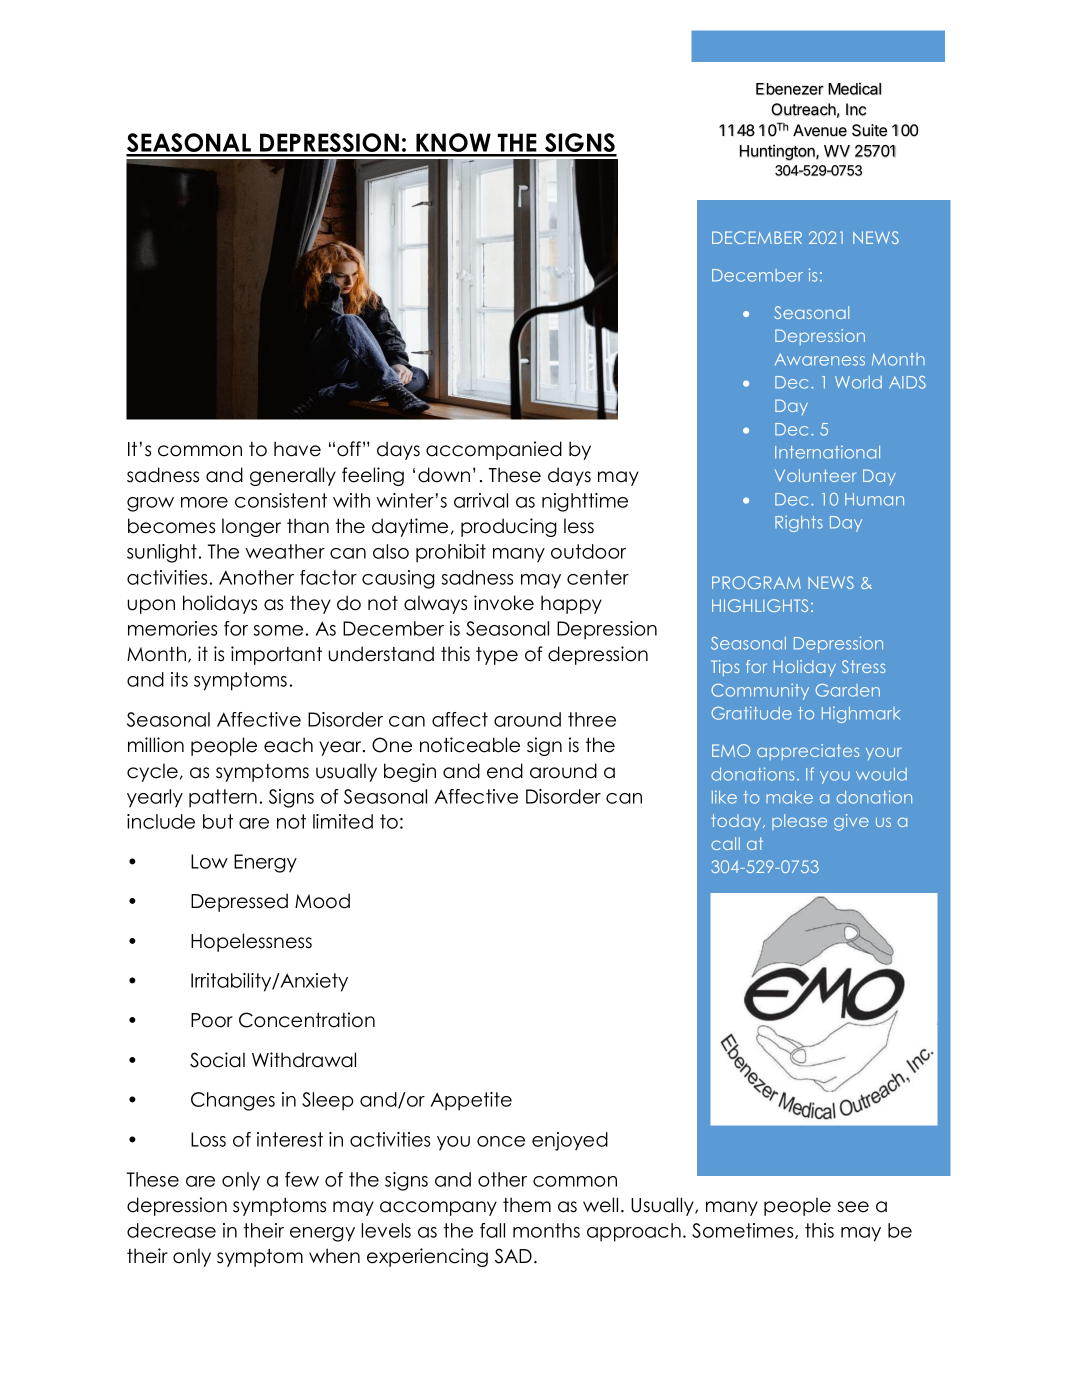 The image size is (1077, 1394). What do you see at coordinates (497, 656) in the screenshot?
I see `type` at bounding box center [497, 656].
